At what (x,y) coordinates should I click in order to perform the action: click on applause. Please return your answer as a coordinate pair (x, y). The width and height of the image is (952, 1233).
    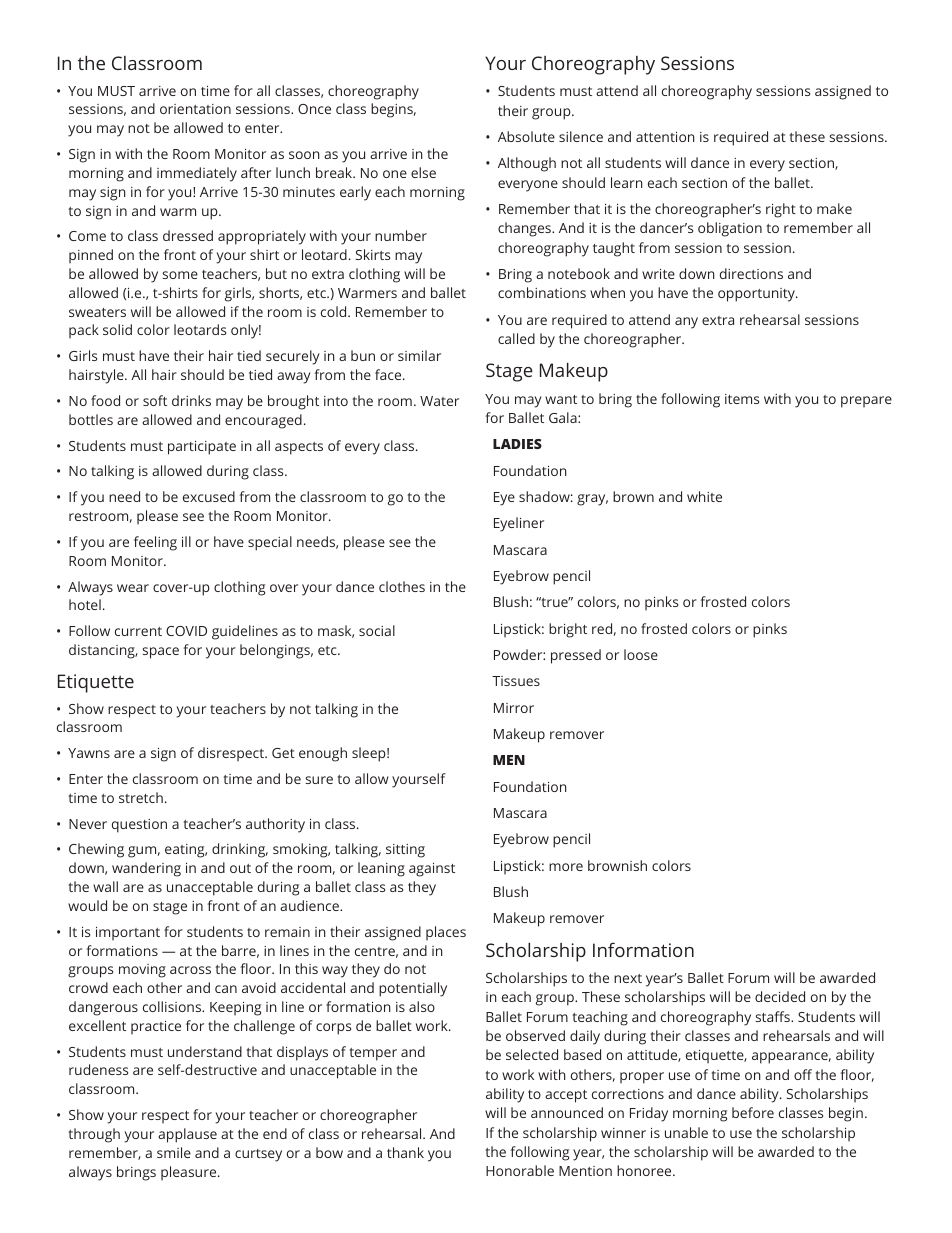
    Looking at the image, I should click on (187, 1135).
